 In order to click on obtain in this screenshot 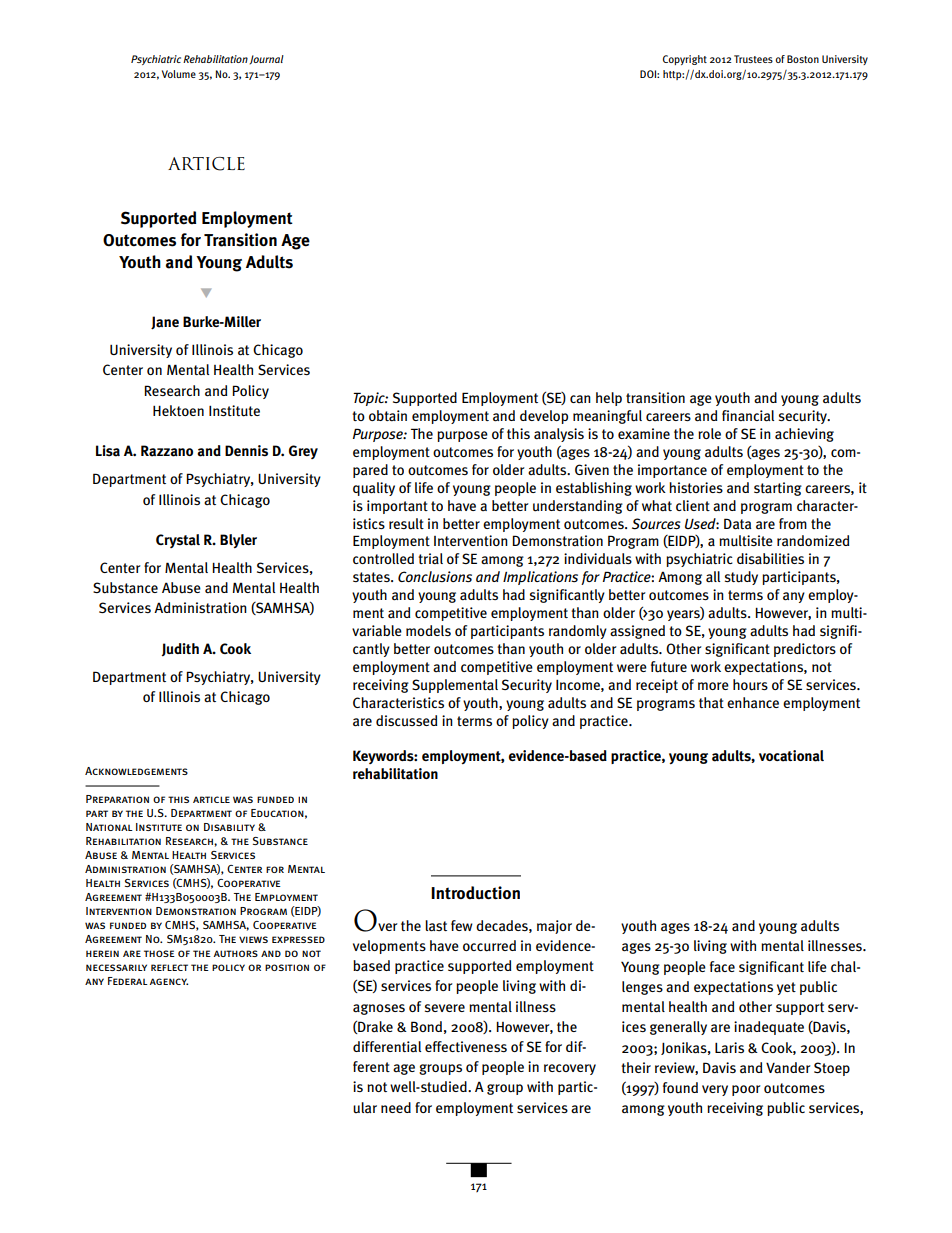, I will do `click(388, 415)`.
